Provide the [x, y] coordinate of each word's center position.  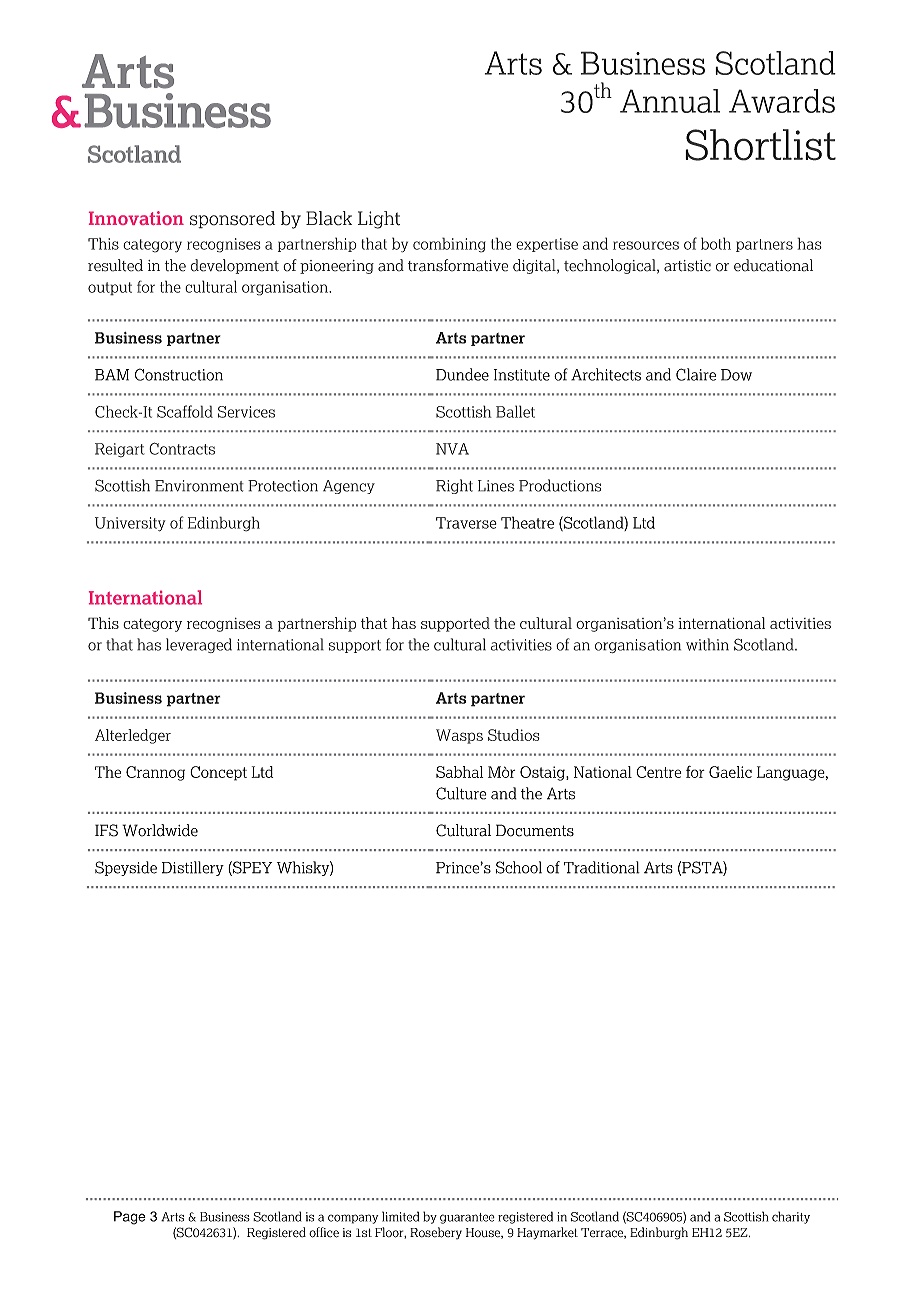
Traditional [602, 867]
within [707, 644]
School [519, 867]
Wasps [459, 736]
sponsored [232, 220]
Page [130, 1218]
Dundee [462, 374]
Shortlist [760, 145]
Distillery [193, 868]
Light [379, 220]
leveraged [199, 645]
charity [791, 1217]
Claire [696, 374]
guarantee [467, 1218]
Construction [179, 374]
